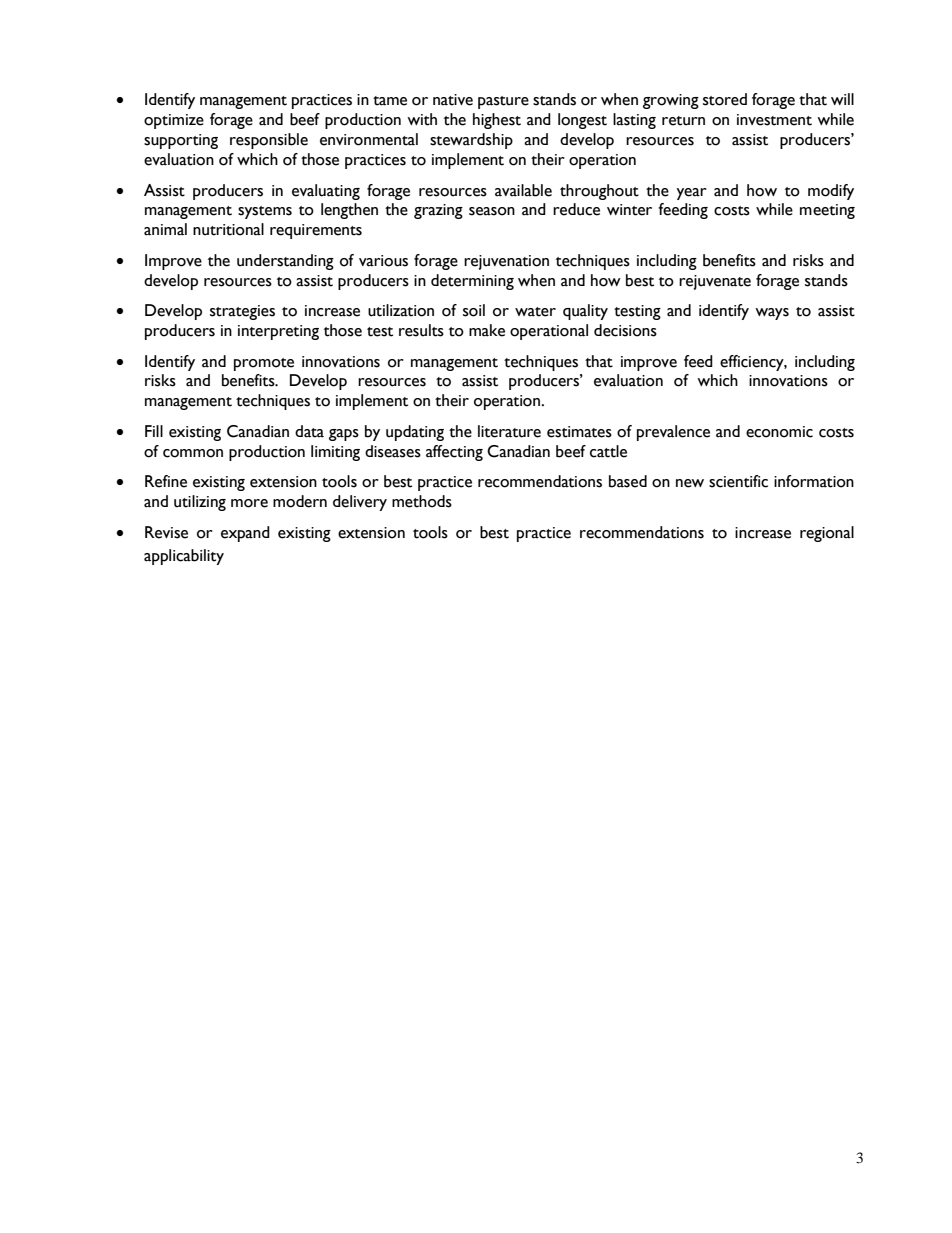  What do you see at coordinates (509, 431) in the screenshot?
I see `literature` at bounding box center [509, 431].
